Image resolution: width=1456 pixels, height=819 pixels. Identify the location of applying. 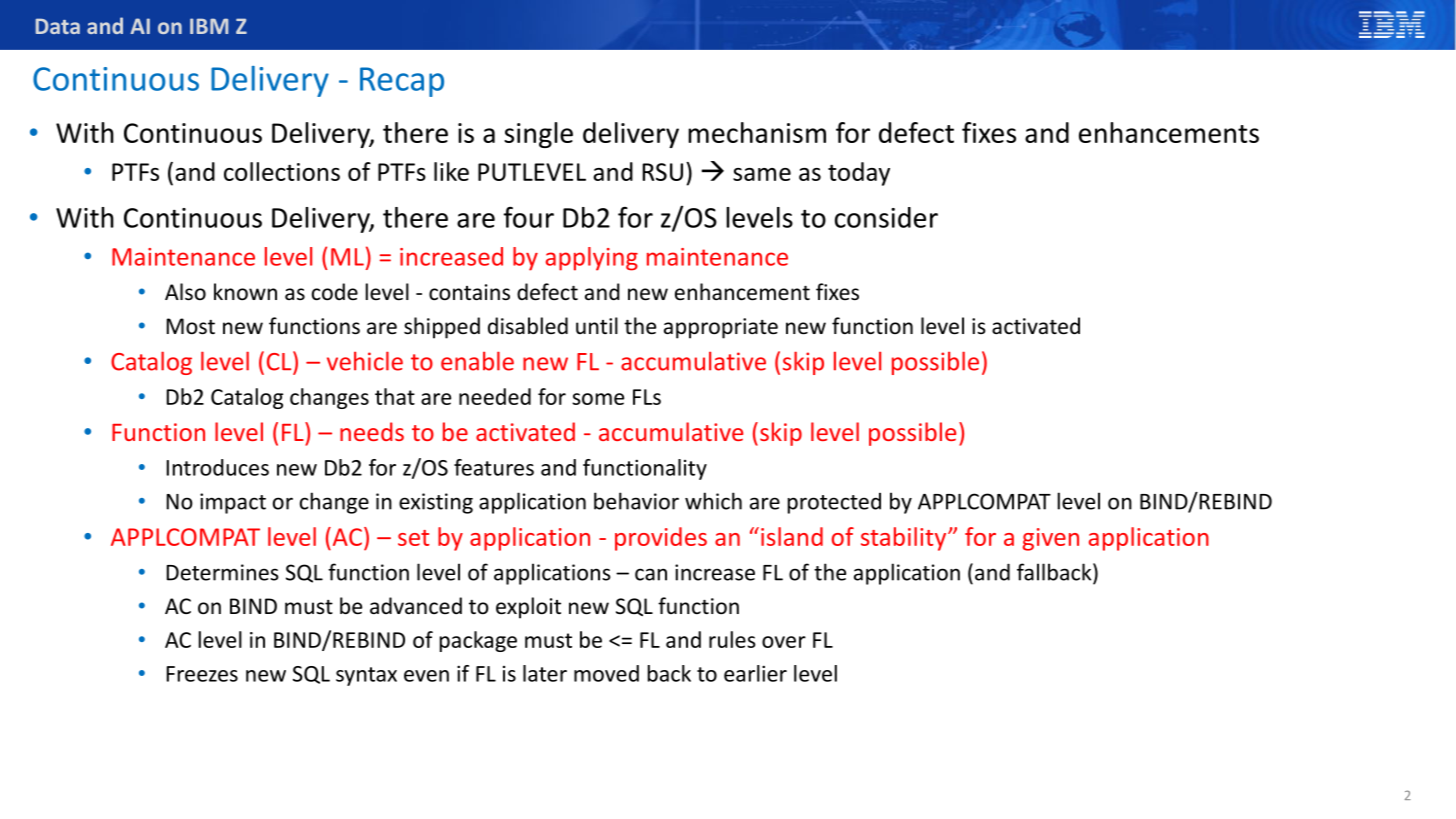
(592, 259).
